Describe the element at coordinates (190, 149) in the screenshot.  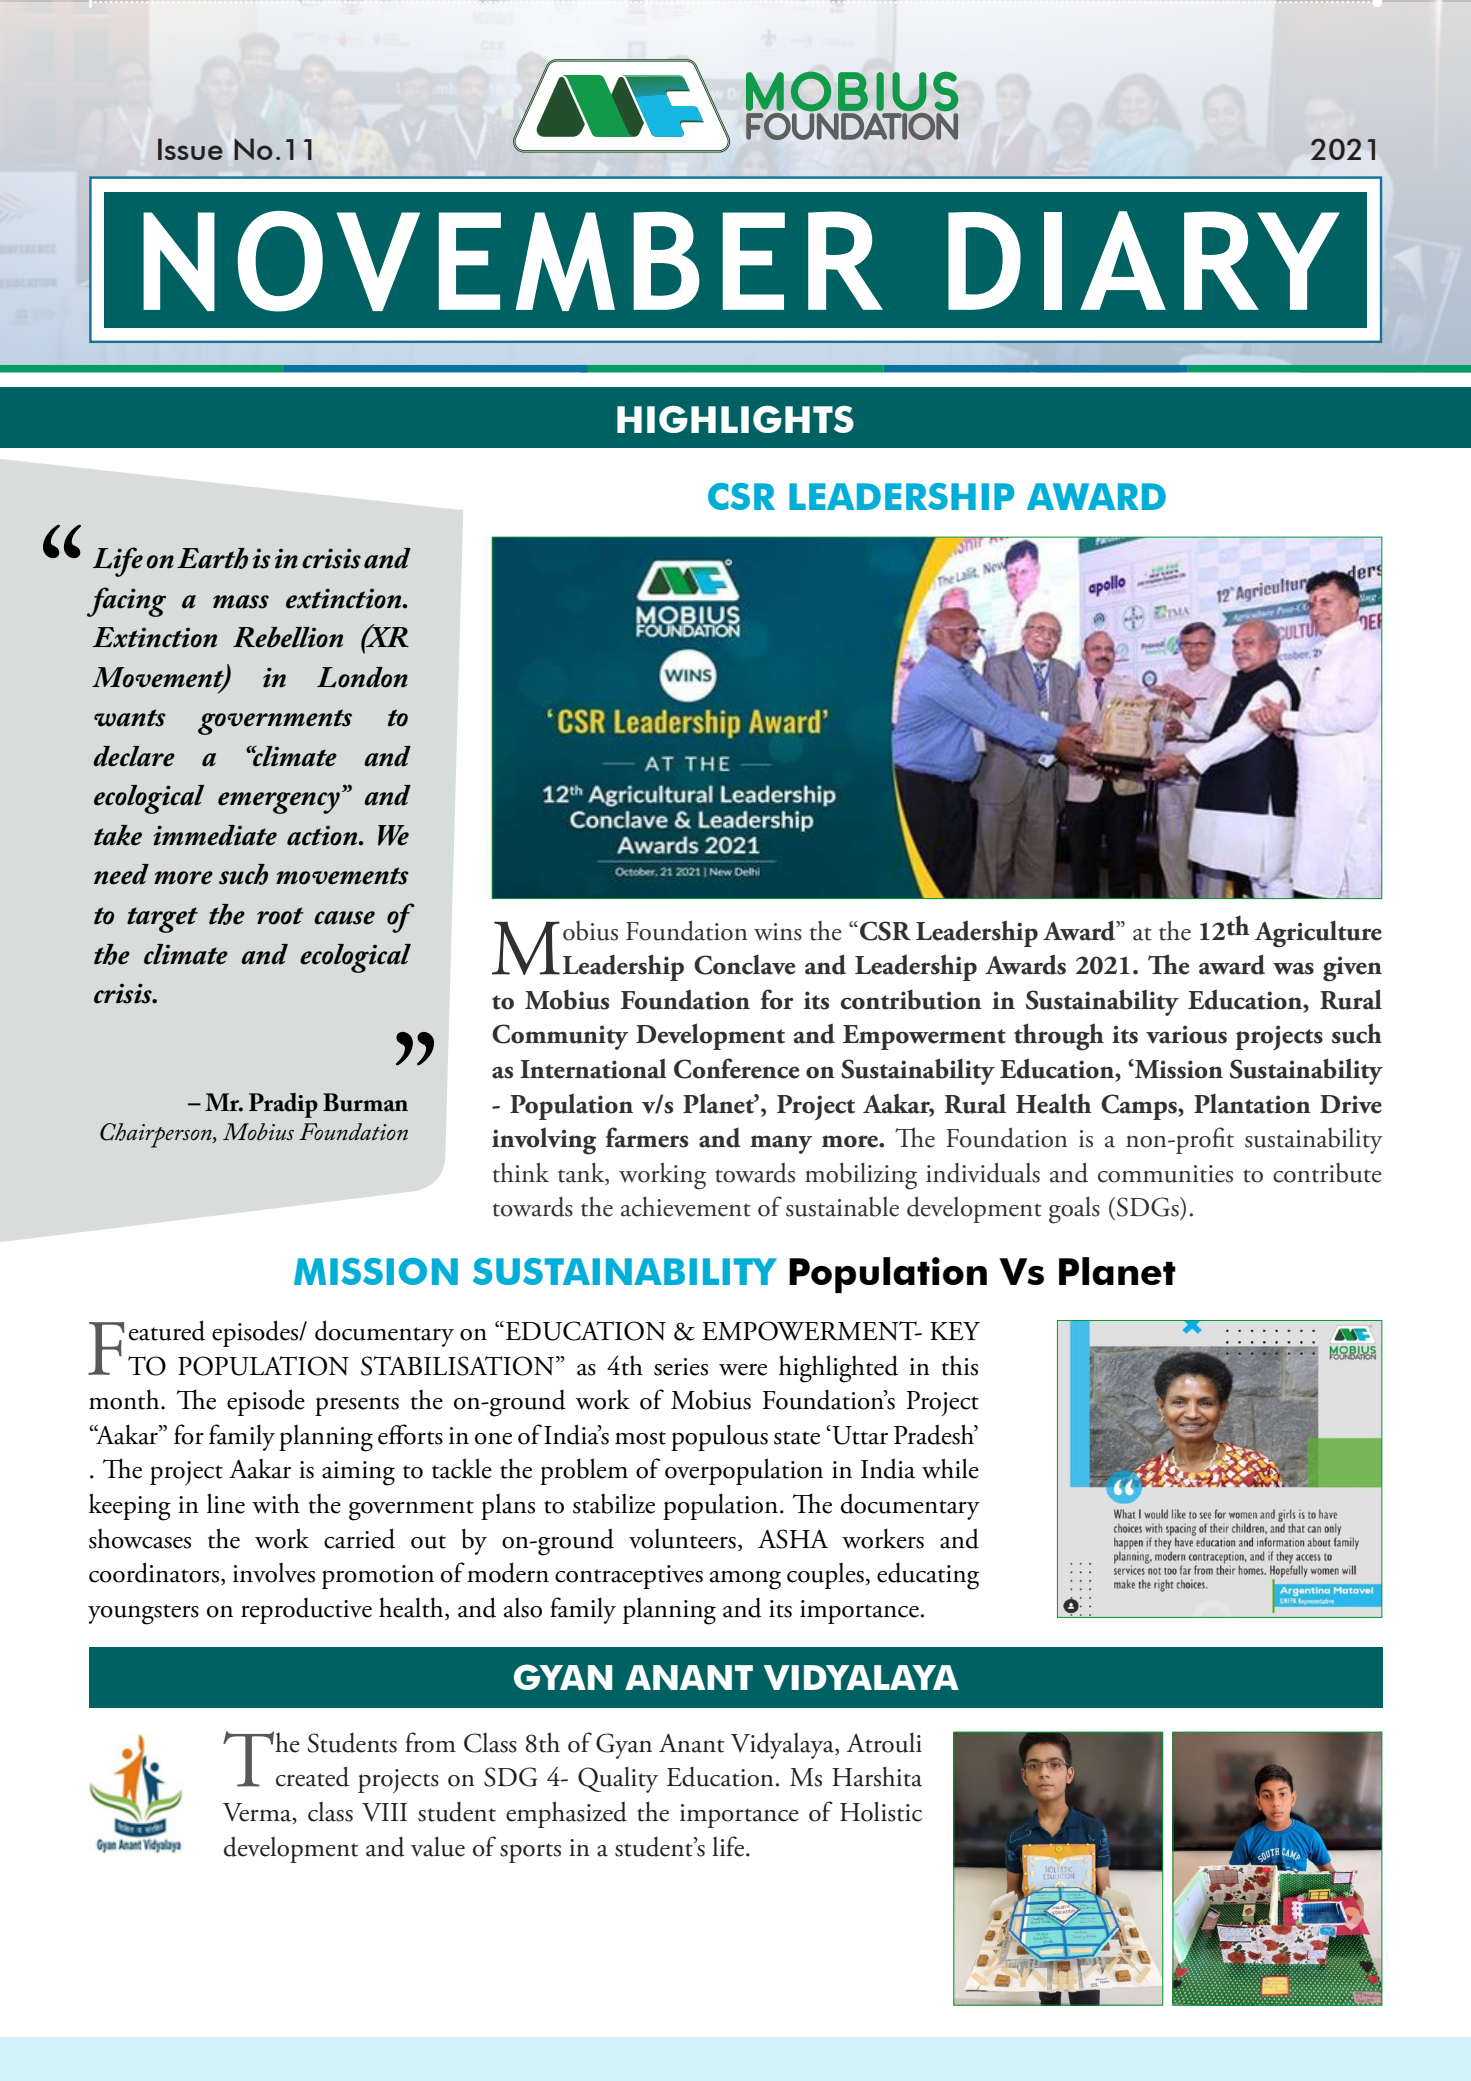
I see `Issue` at that location.
